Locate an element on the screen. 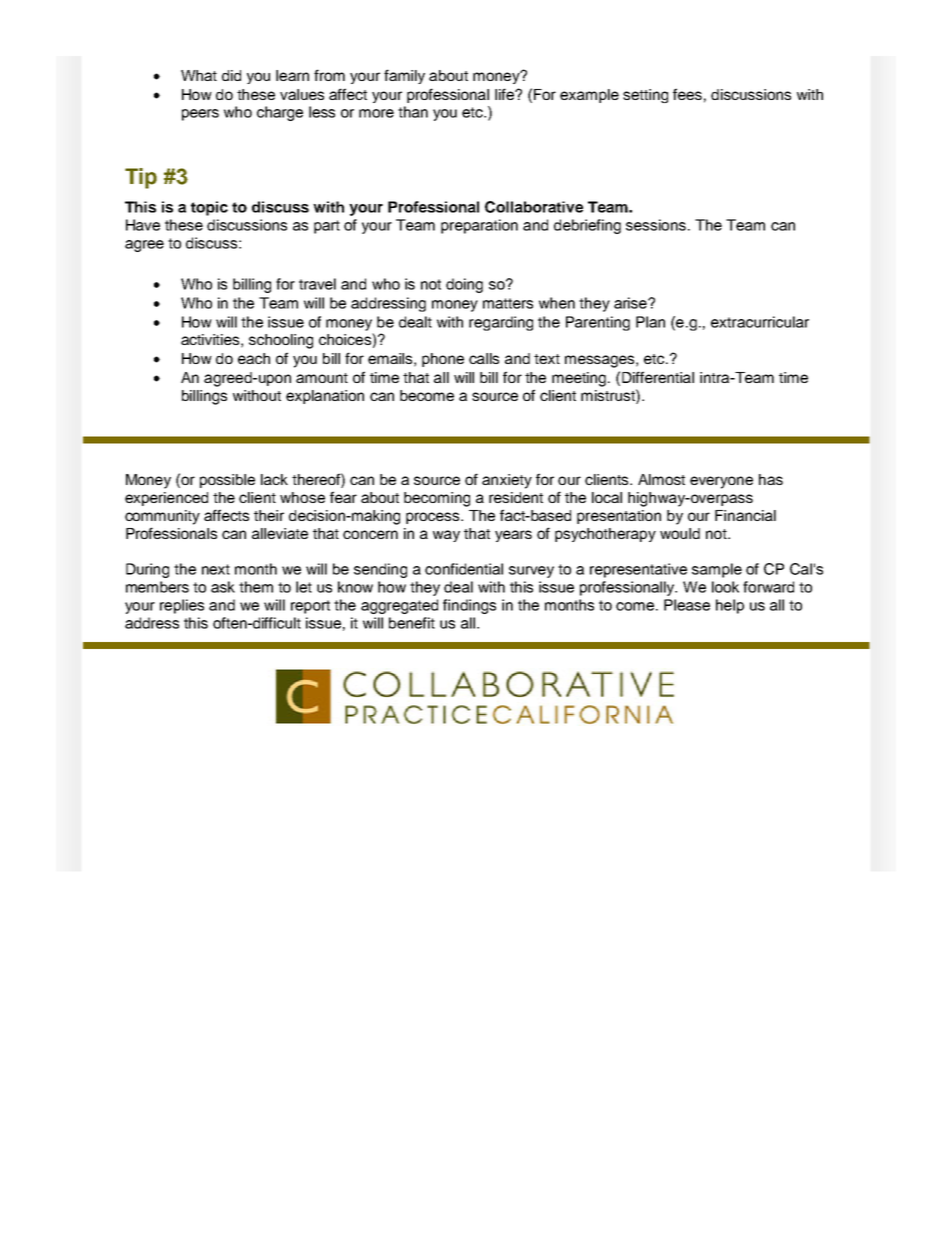  replies is located at coordinates (182, 606).
